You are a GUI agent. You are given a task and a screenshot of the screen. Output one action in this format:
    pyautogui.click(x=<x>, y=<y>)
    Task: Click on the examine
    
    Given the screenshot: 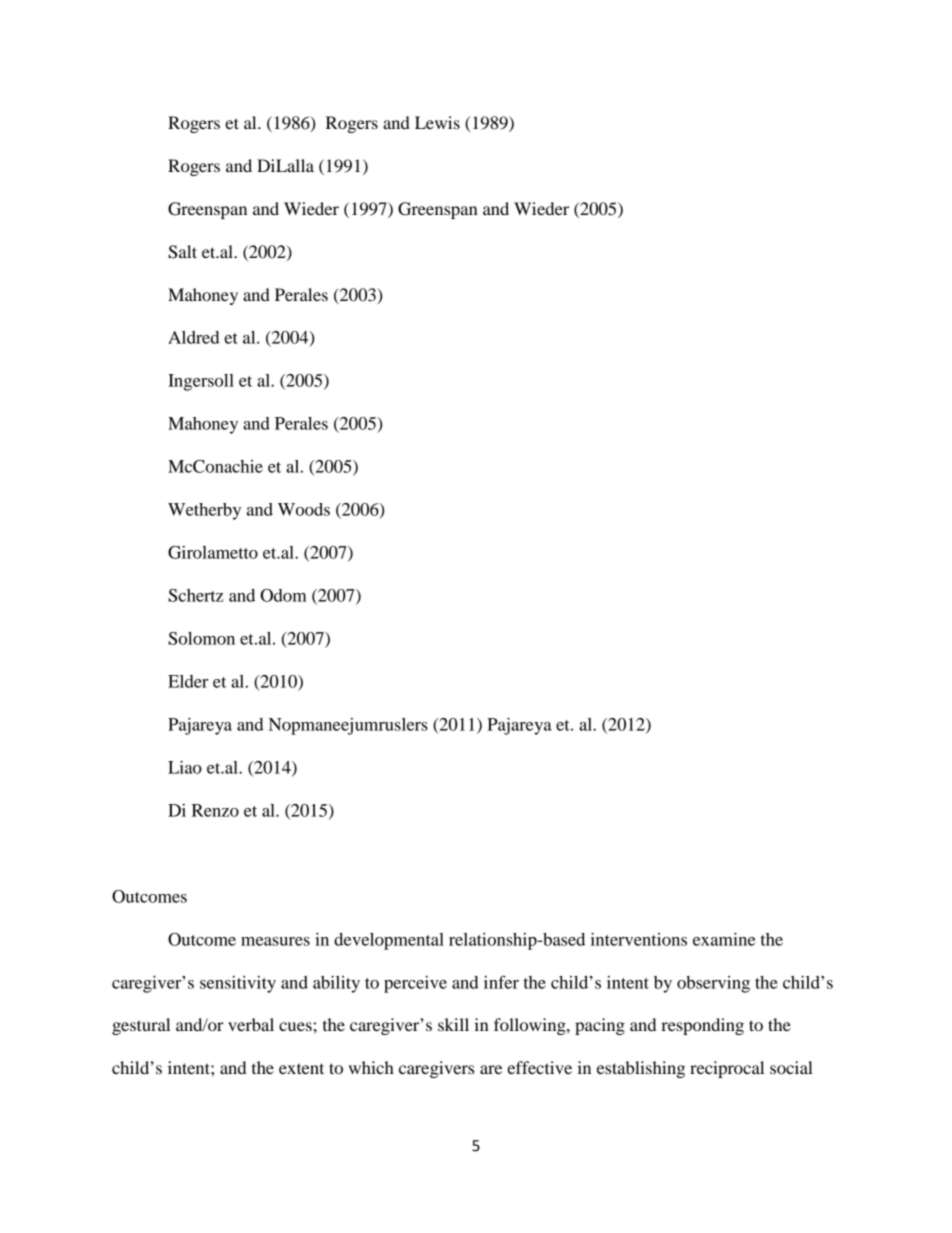 What is the action you would take?
    pyautogui.click(x=724, y=939)
